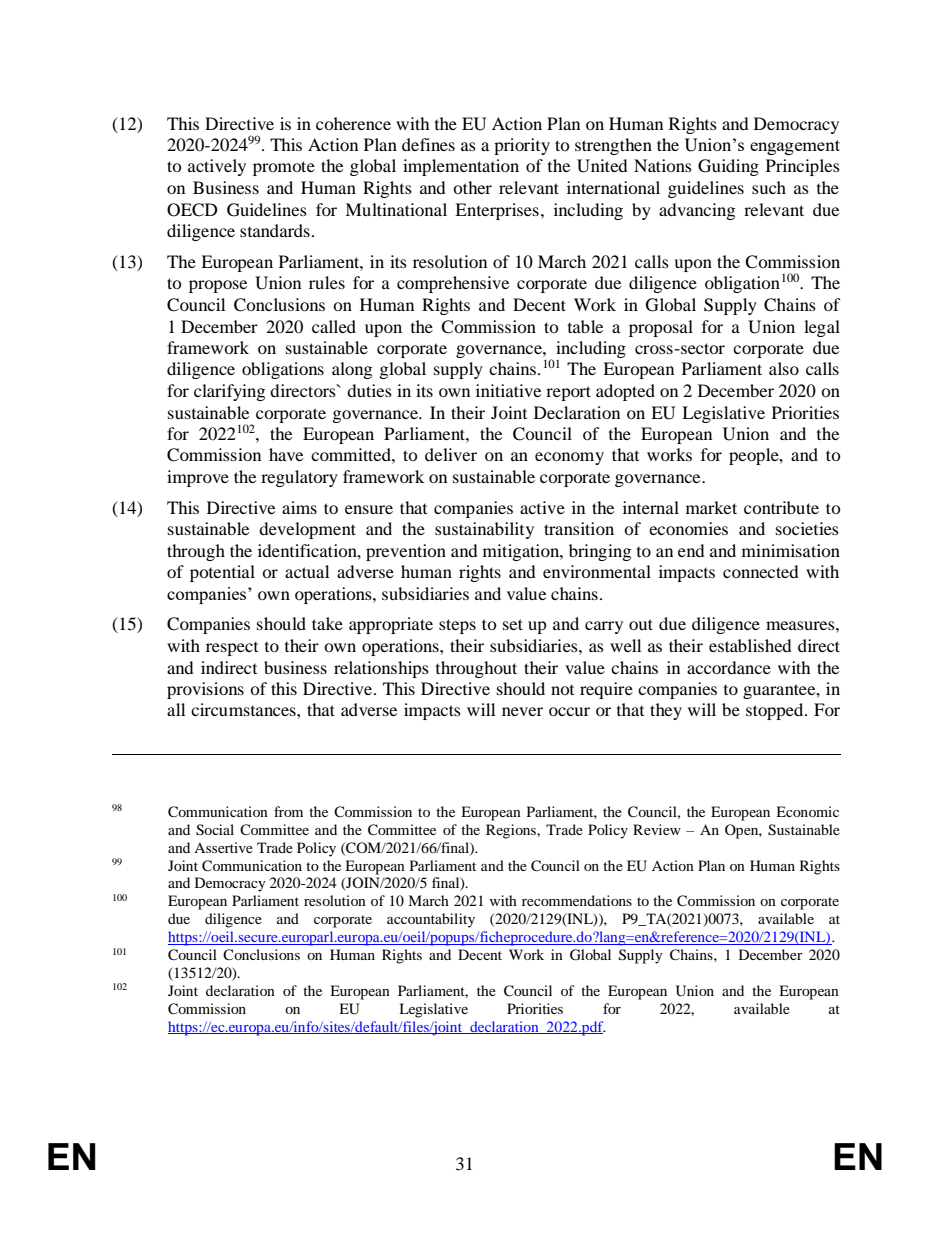  I want to click on also, so click(784, 368).
